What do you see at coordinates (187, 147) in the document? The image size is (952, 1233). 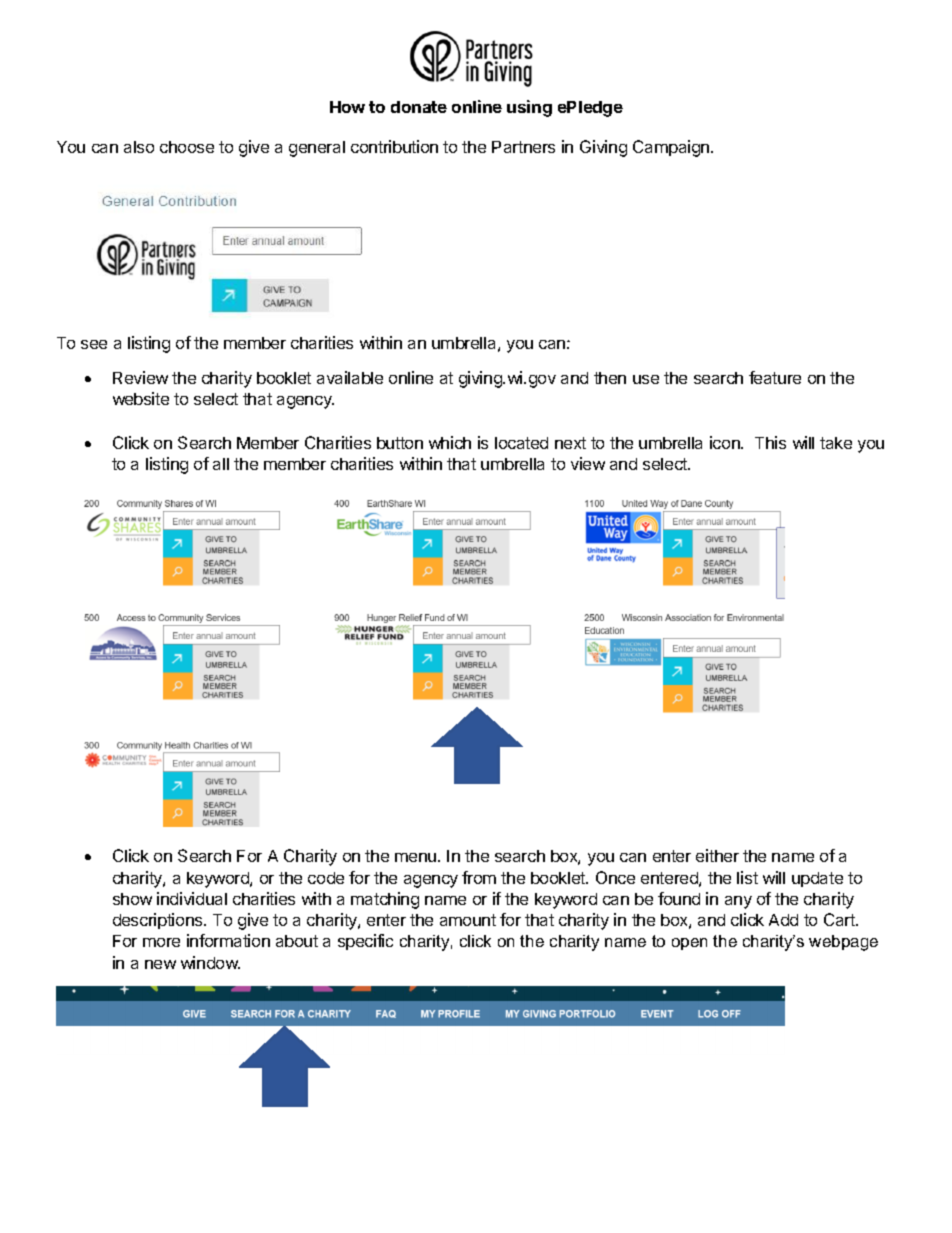 I see `choose` at bounding box center [187, 147].
